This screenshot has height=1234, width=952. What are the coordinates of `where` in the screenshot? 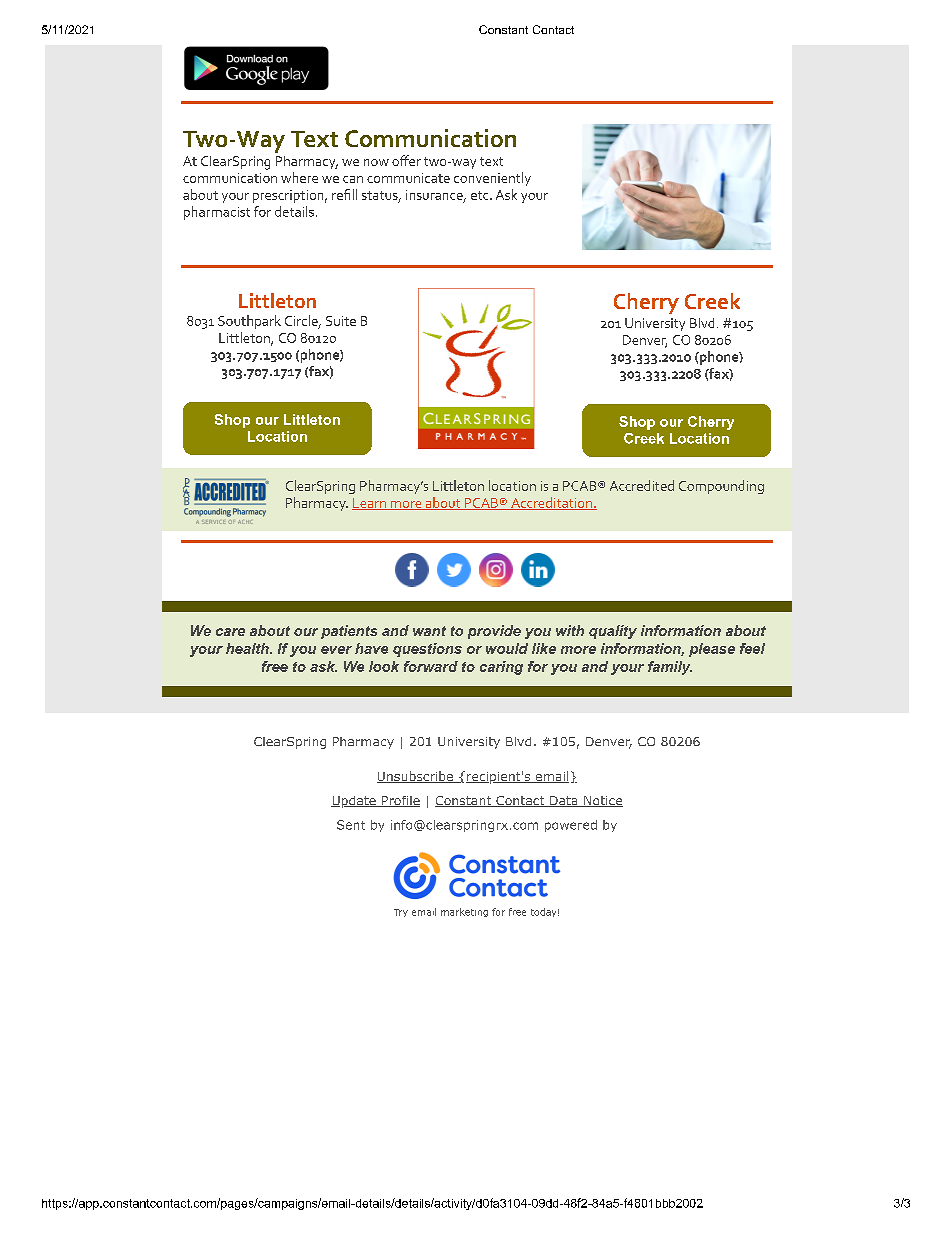 It's located at (299, 177).
